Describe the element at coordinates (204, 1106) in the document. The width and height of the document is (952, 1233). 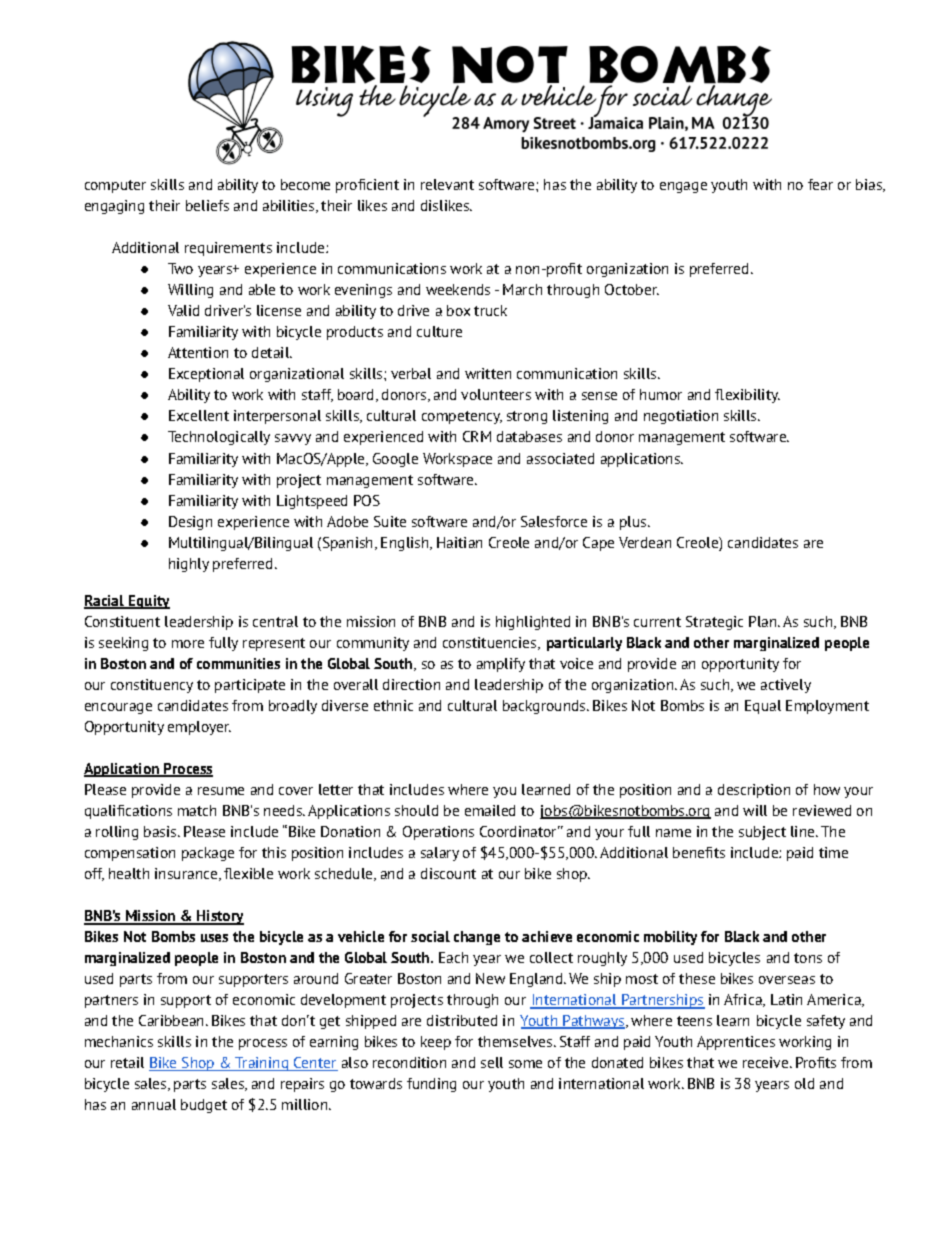
I see `budget` at that location.
